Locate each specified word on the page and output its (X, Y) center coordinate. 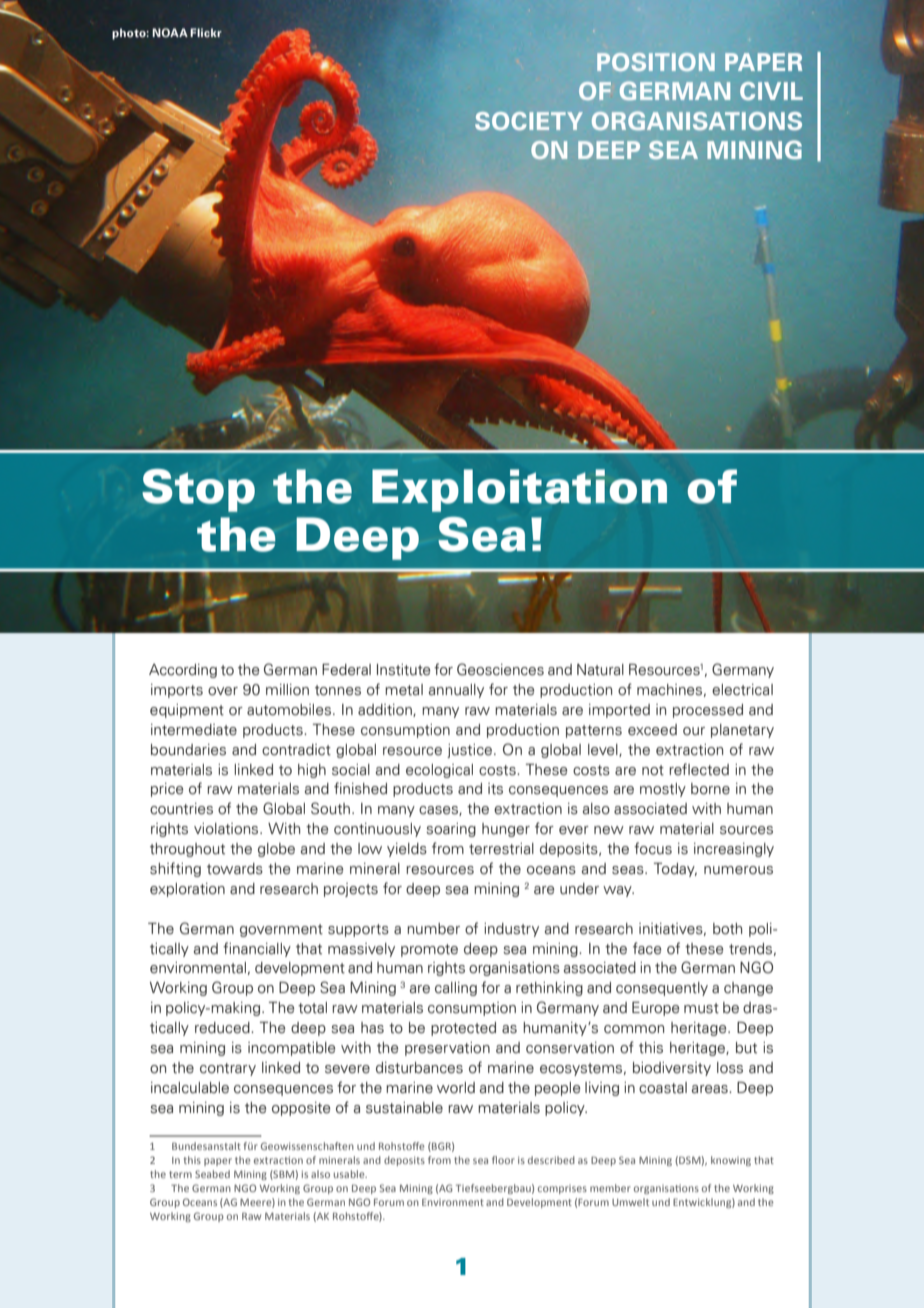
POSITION (656, 62)
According (183, 671)
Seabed (212, 1174)
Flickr (206, 32)
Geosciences (500, 669)
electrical (742, 690)
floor (503, 1160)
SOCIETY (529, 121)
